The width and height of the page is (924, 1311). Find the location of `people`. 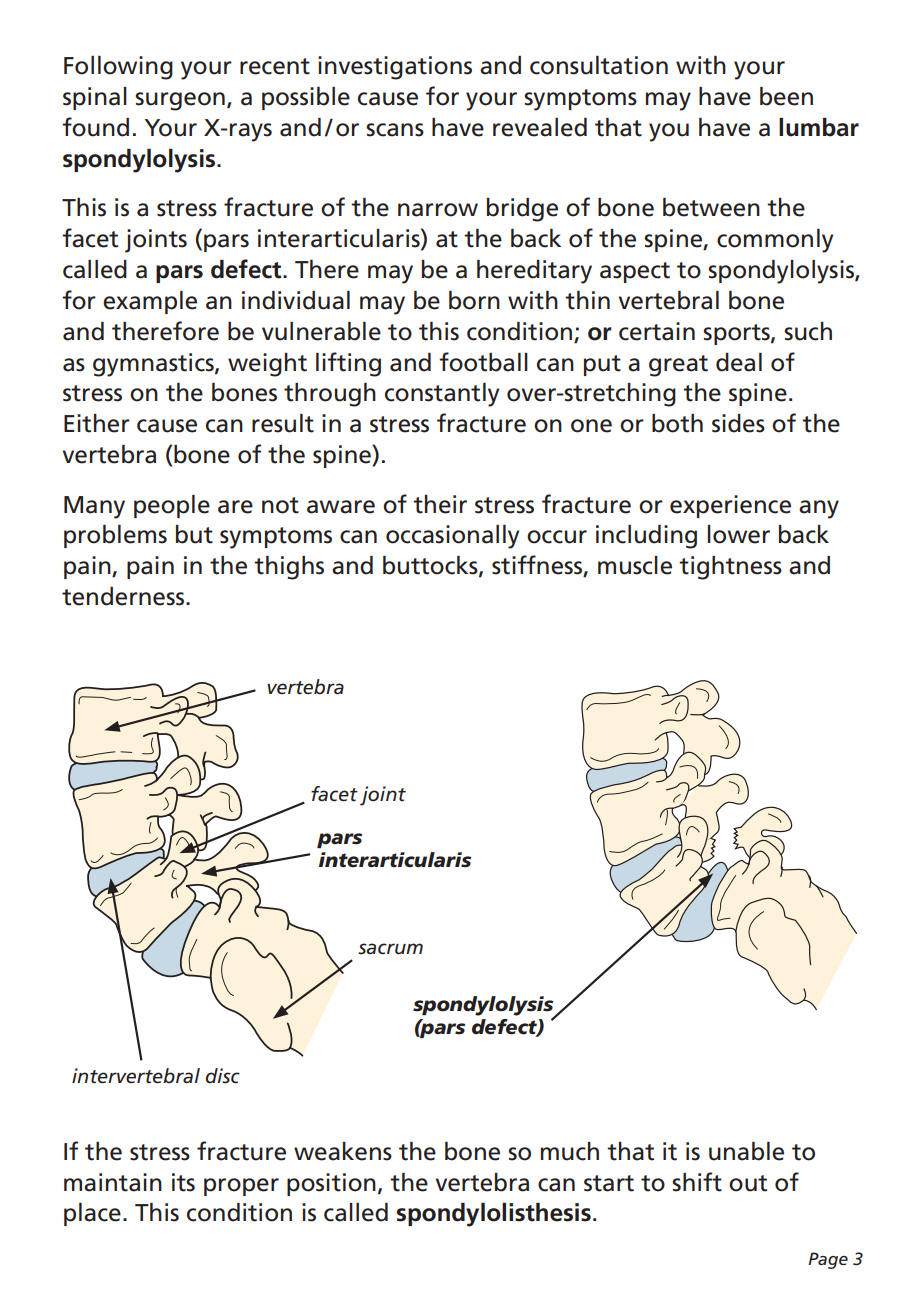

people is located at coordinates (172, 506).
